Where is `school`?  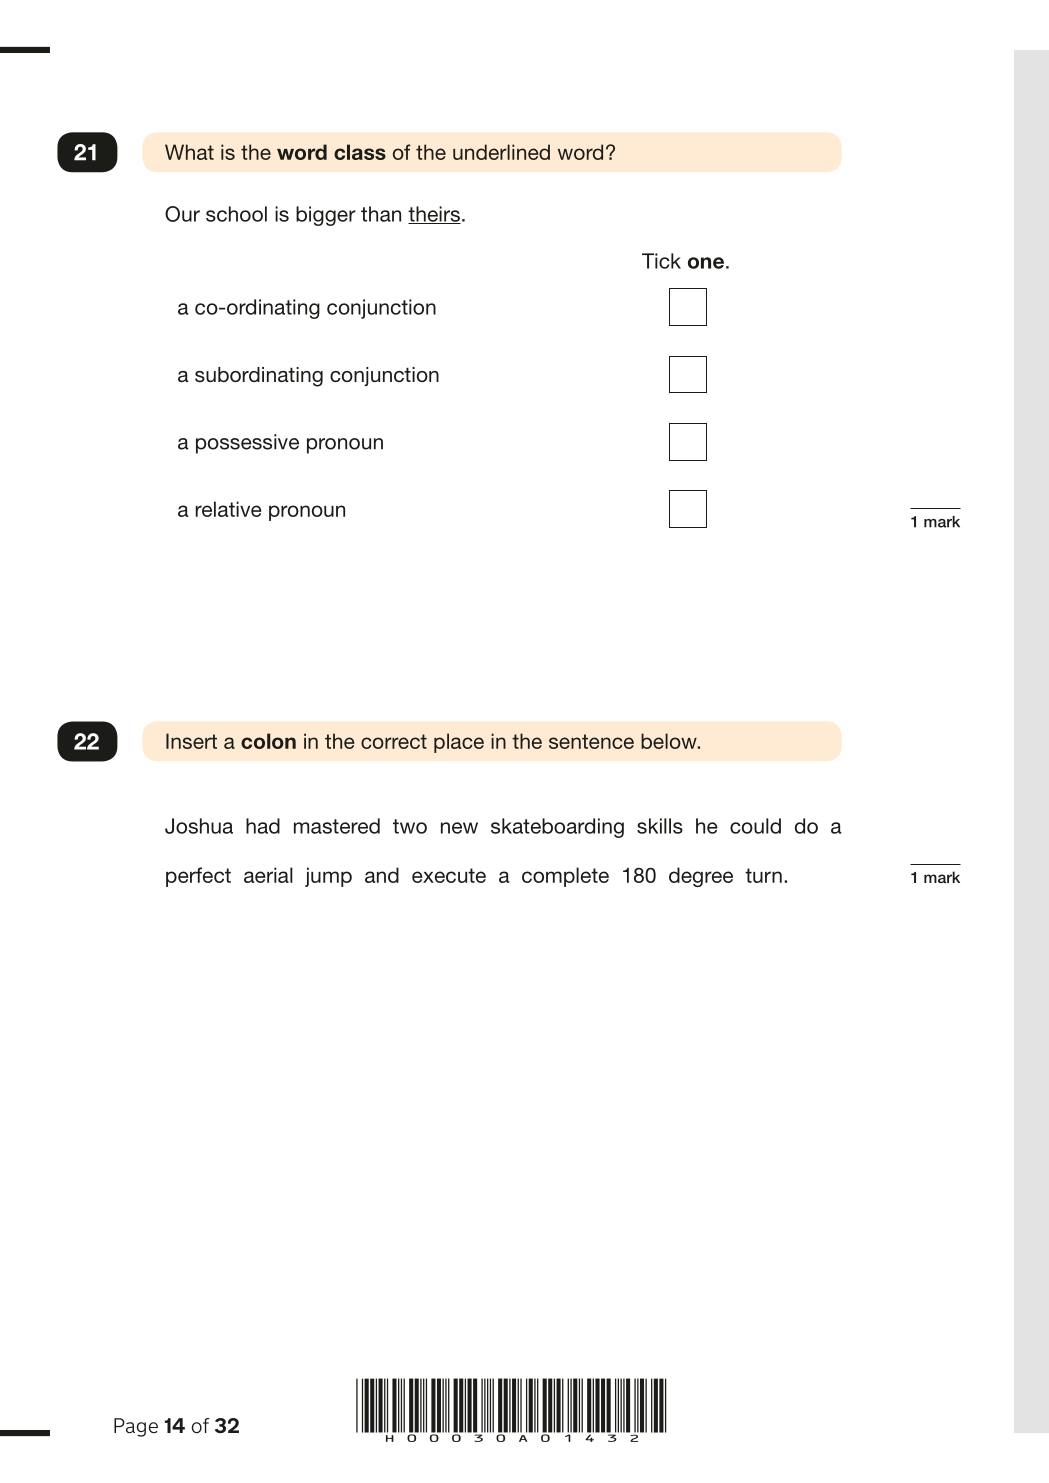
school is located at coordinates (236, 214).
